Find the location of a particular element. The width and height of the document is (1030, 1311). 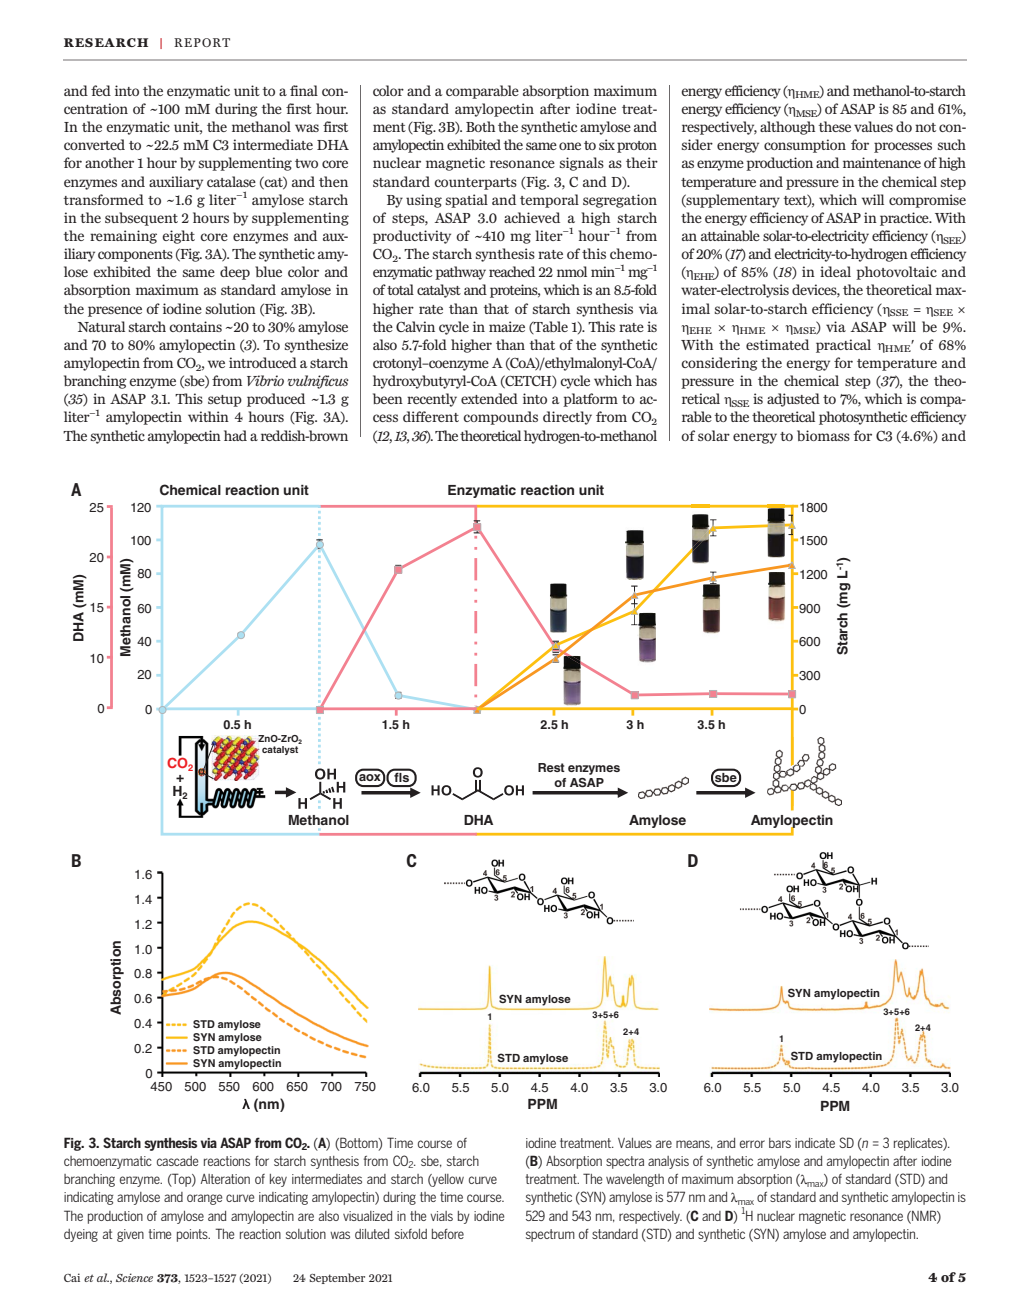

spectrum is located at coordinates (550, 1235).
